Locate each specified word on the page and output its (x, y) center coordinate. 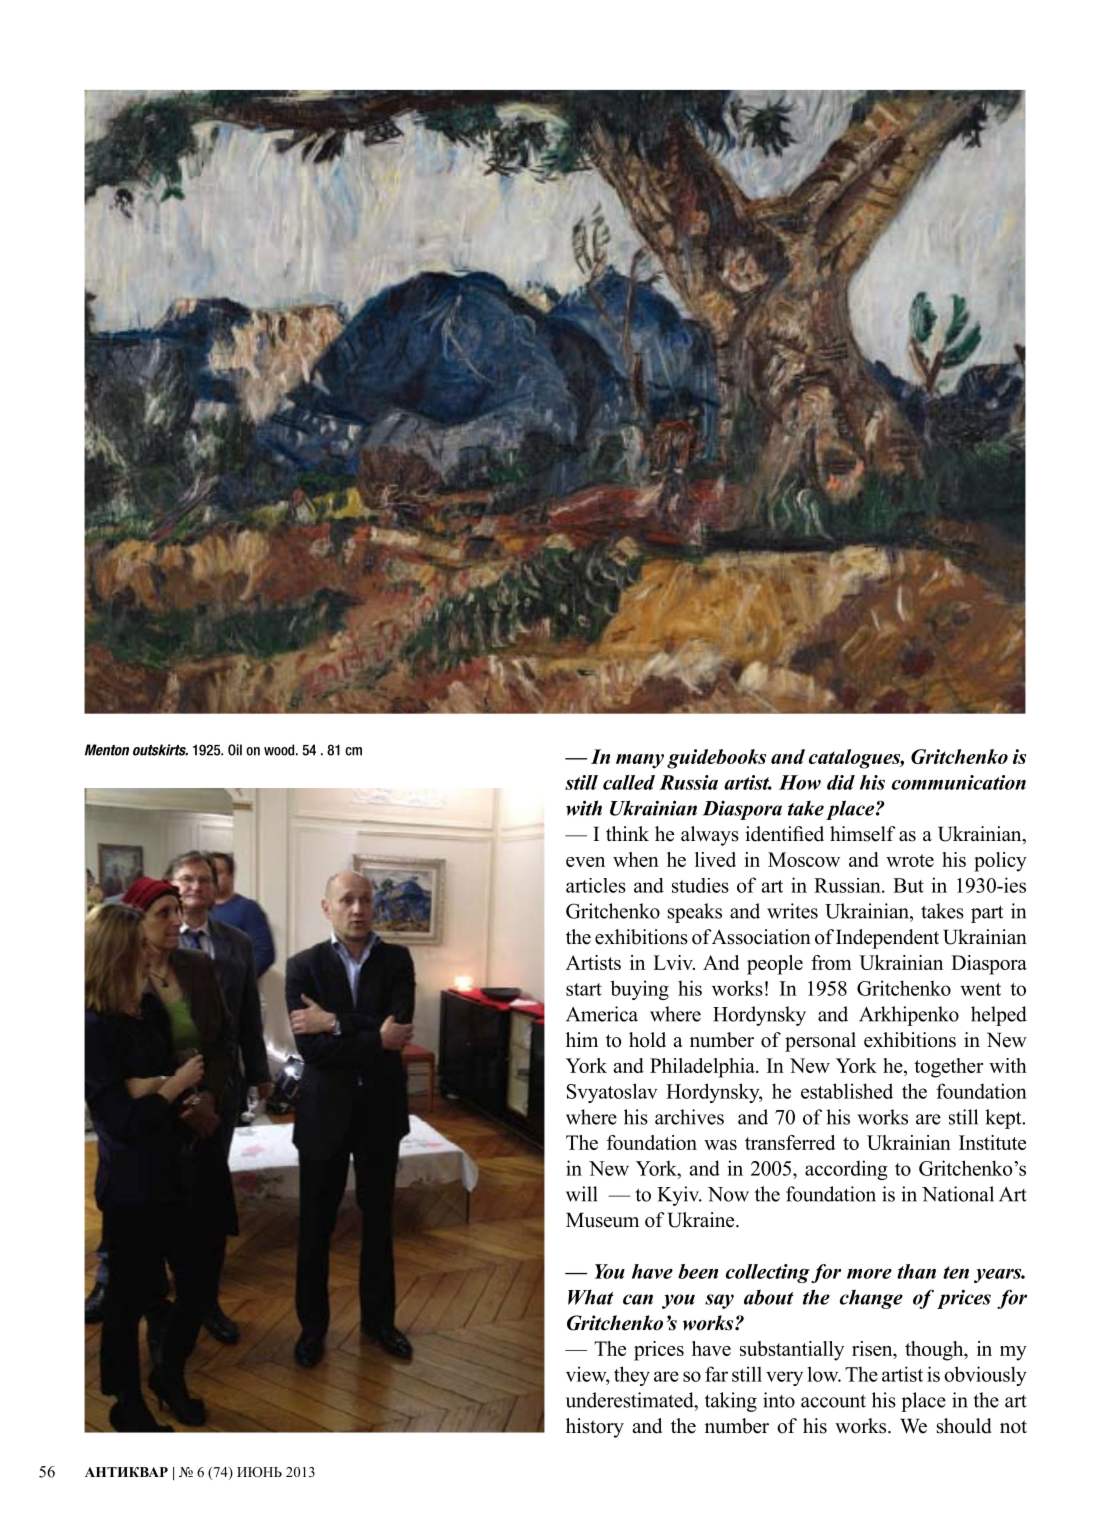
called (629, 782)
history (595, 1428)
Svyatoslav (612, 1093)
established (847, 1091)
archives (689, 1117)
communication (959, 782)
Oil (235, 750)
